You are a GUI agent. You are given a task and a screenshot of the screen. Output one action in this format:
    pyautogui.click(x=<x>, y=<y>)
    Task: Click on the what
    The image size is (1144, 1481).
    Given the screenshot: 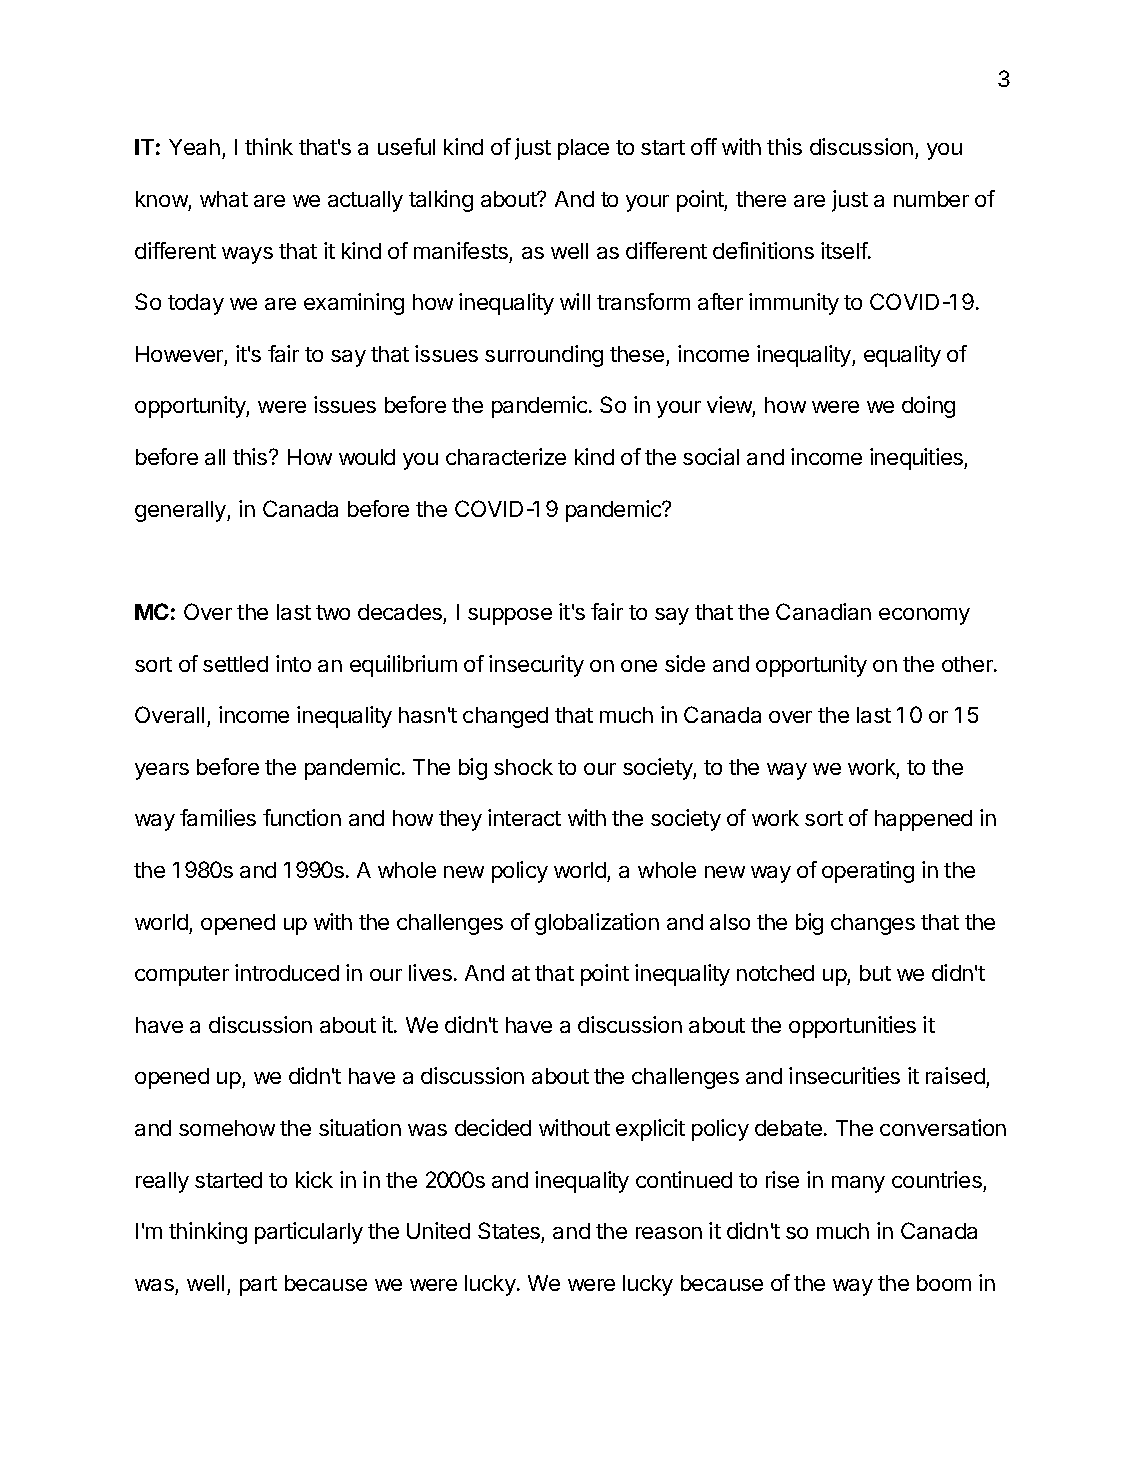 What is the action you would take?
    pyautogui.click(x=224, y=199)
